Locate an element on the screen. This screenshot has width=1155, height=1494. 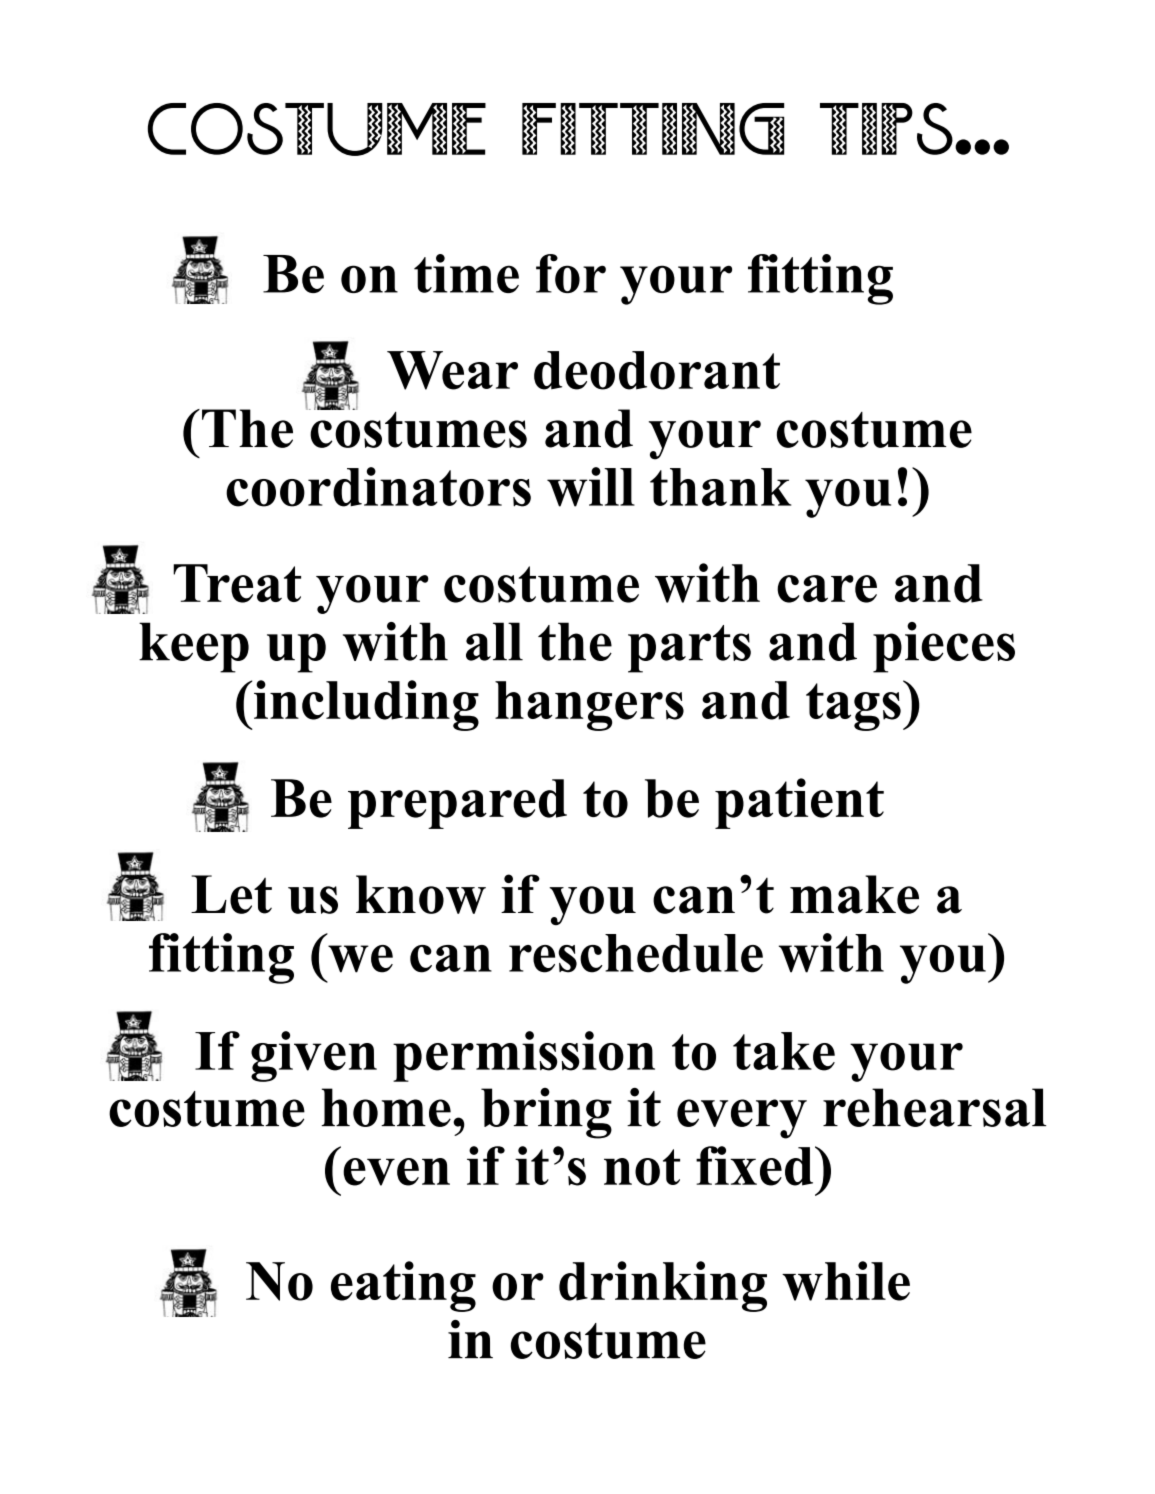
eating is located at coordinates (403, 1286).
